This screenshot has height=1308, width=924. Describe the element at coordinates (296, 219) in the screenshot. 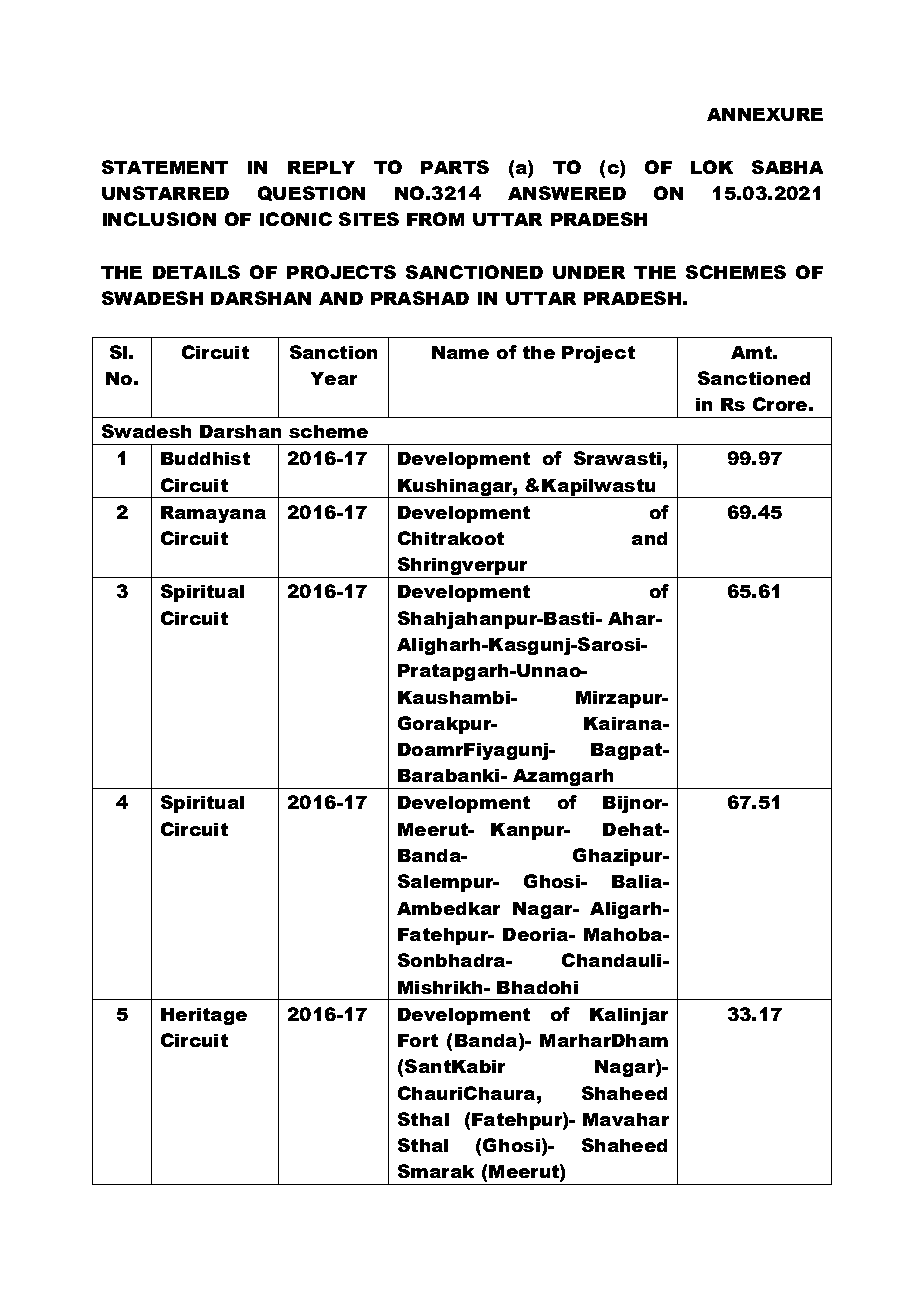

I see `ICONIC` at that location.
